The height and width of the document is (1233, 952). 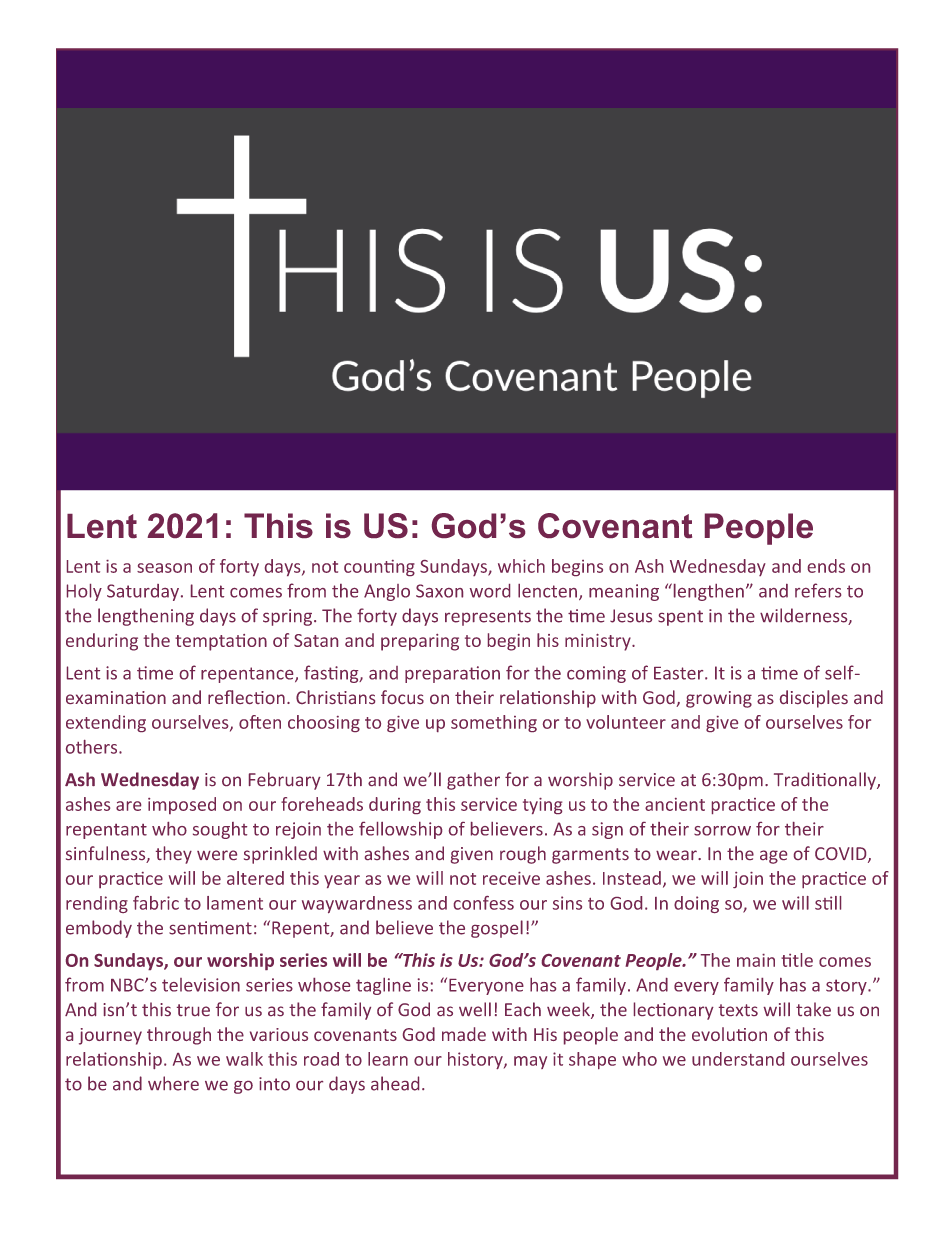 I want to click on doing, so click(x=696, y=904).
